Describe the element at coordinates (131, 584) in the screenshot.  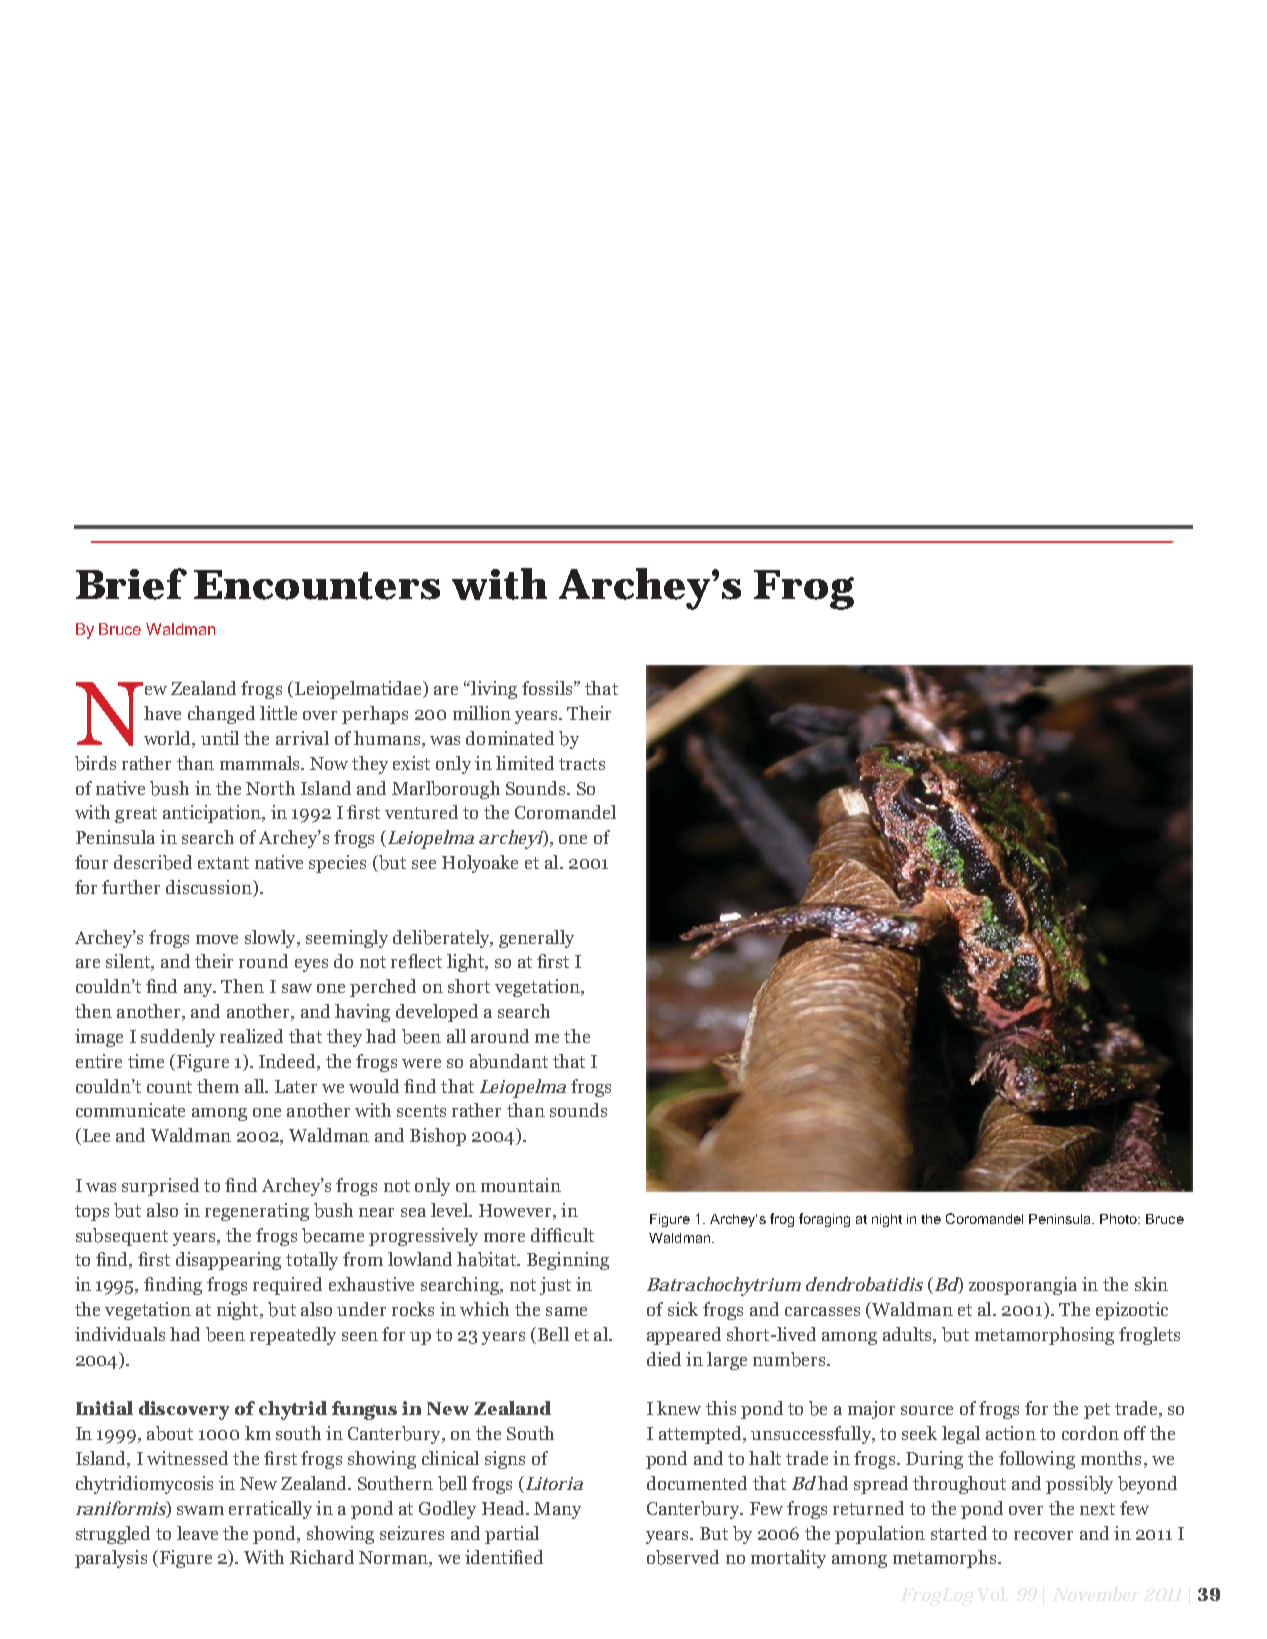
I see `Brief` at that location.
